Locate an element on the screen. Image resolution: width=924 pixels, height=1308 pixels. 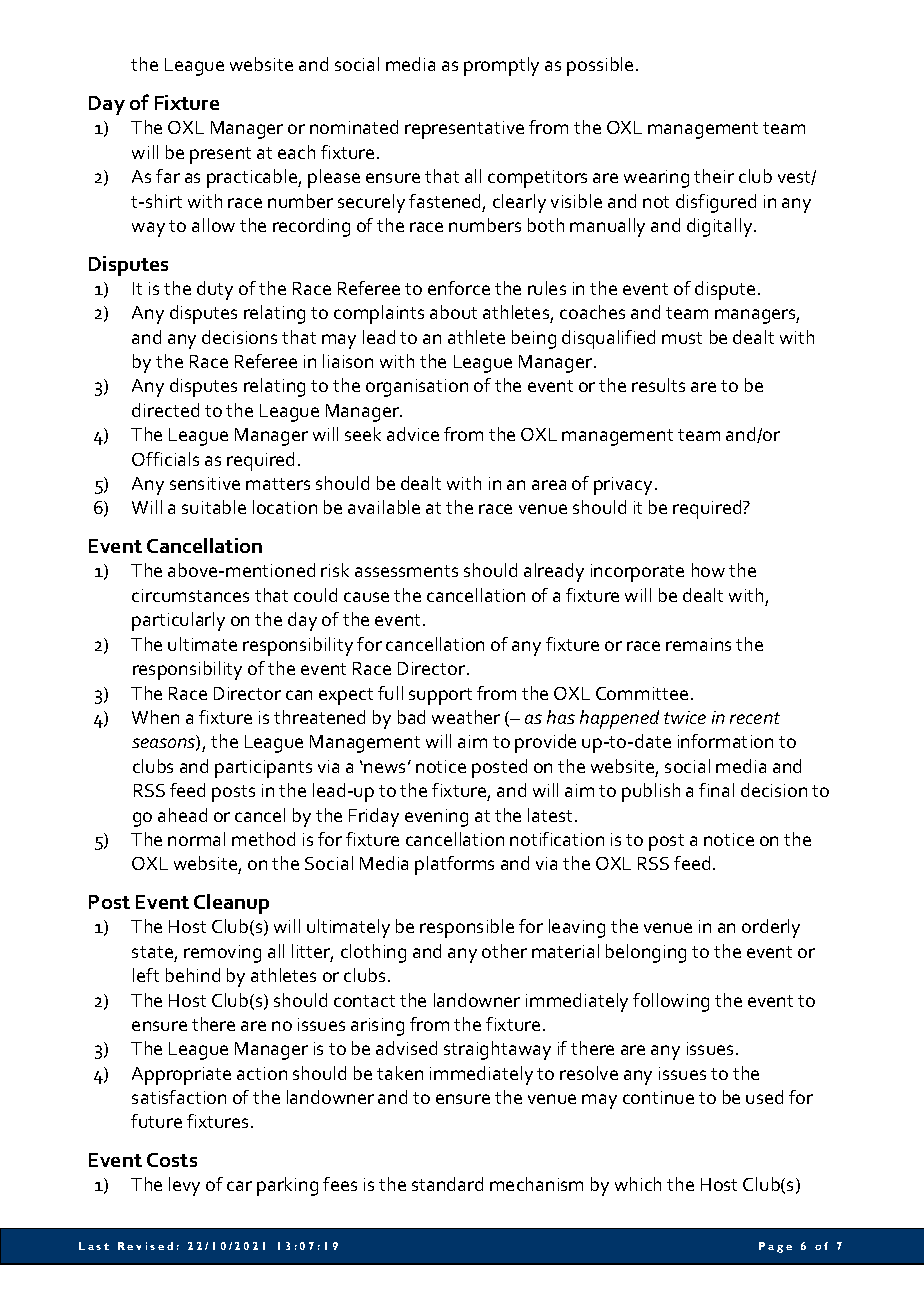
how is located at coordinates (708, 570).
